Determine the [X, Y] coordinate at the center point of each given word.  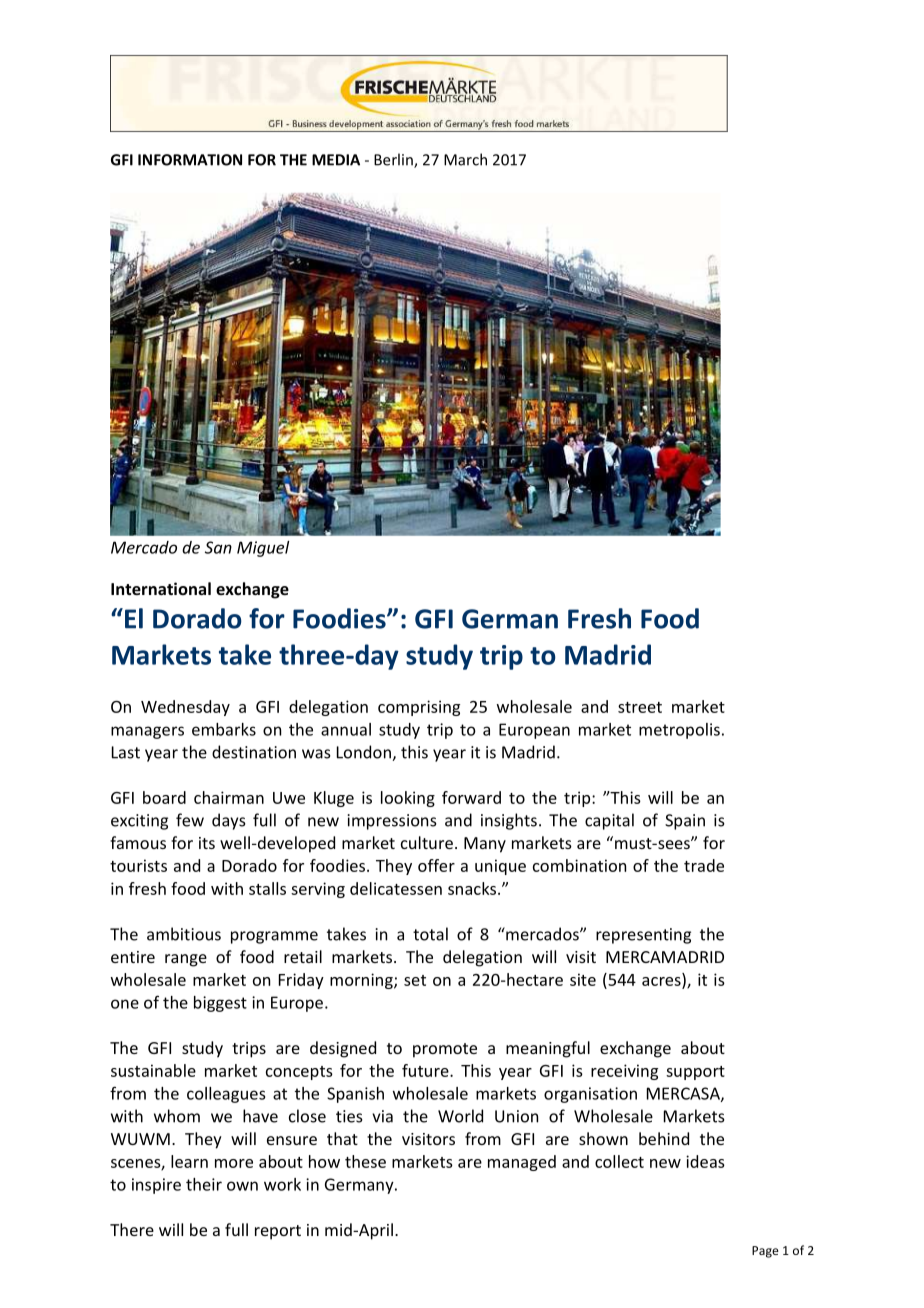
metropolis [679, 731]
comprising [419, 708]
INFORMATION [190, 160]
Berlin [394, 160]
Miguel [263, 549]
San [218, 547]
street [640, 707]
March [465, 159]
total [430, 934]
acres [662, 982]
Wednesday [185, 708]
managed [522, 1163]
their [204, 1184]
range [186, 960]
